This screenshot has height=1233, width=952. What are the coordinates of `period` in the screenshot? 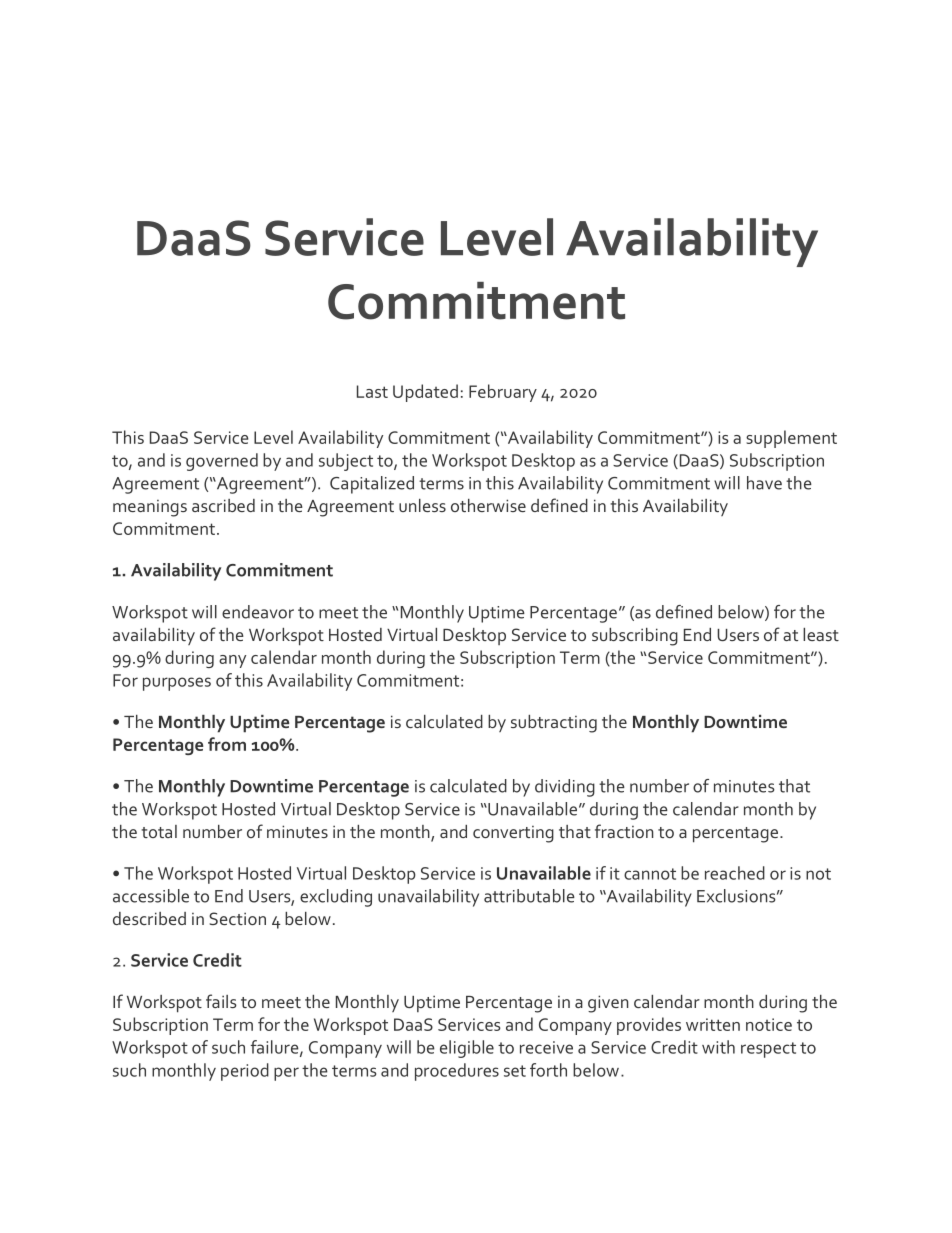 It's located at (245, 1072).
